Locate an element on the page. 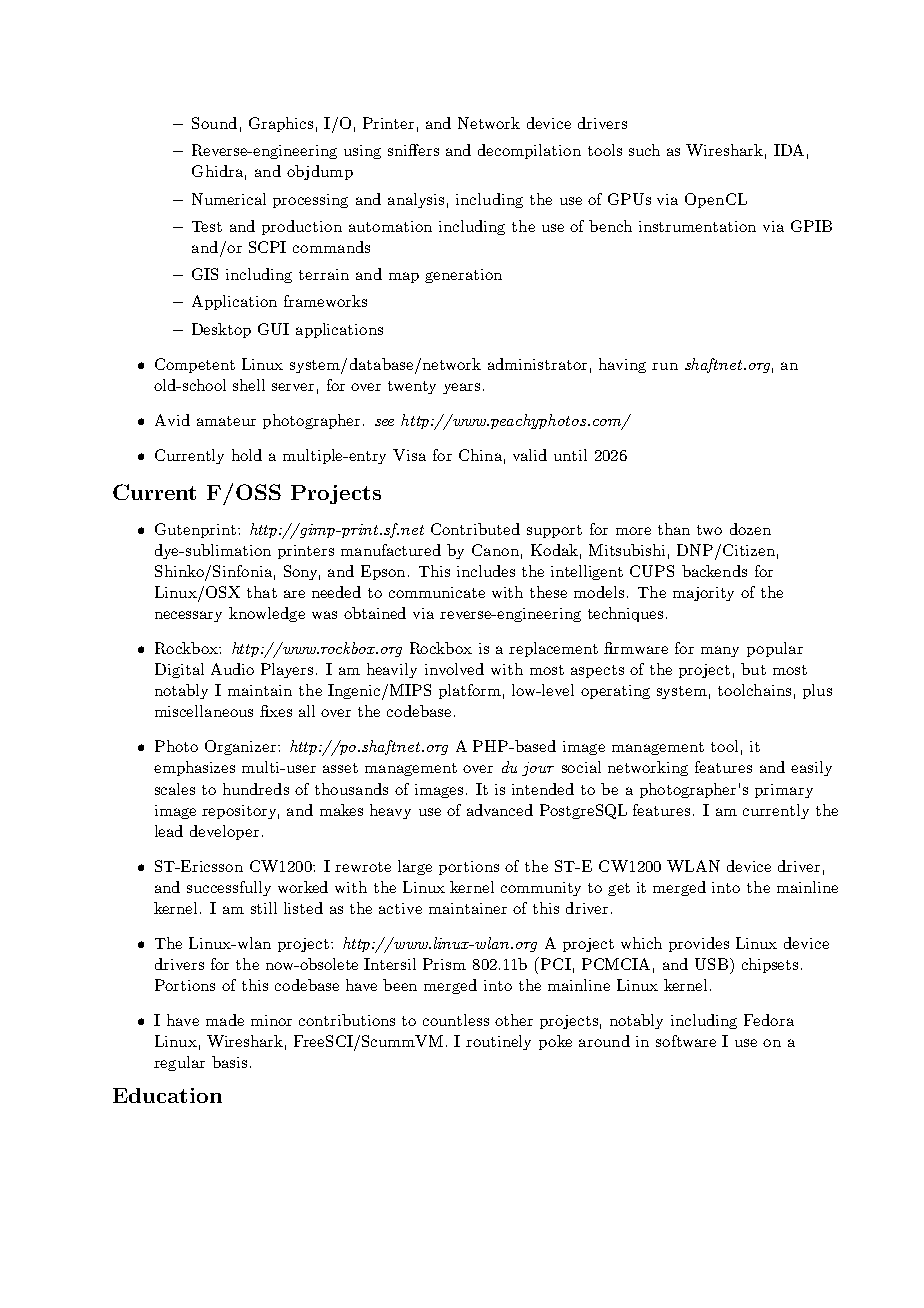  Organizer is located at coordinates (242, 747).
